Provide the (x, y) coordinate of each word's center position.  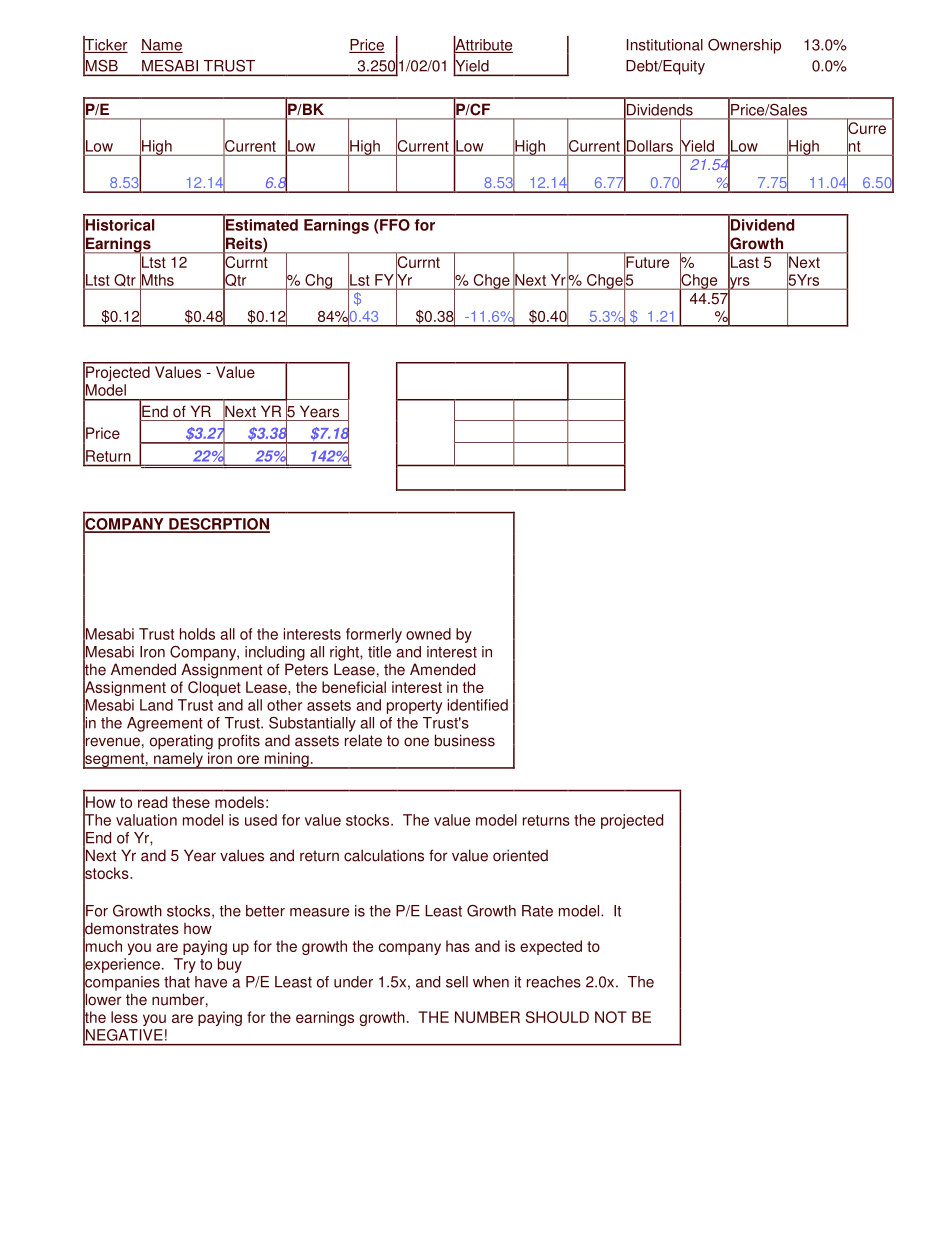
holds (197, 634)
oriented (520, 855)
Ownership (744, 46)
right (345, 653)
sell (457, 982)
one (416, 742)
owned (428, 634)
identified (478, 705)
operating (181, 742)
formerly (374, 635)
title (379, 652)
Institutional (665, 45)
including (275, 653)
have (211, 982)
